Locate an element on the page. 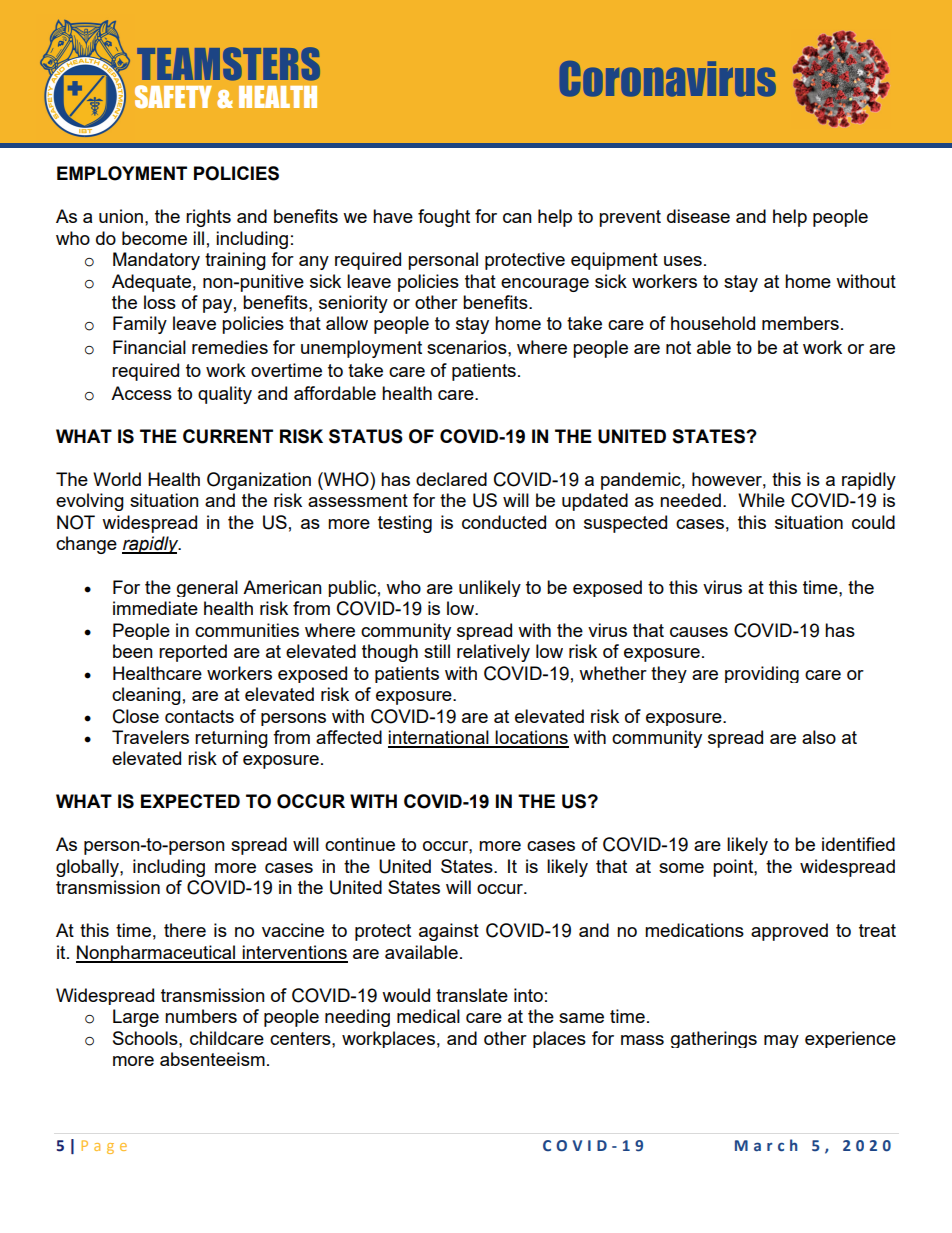 This page has height=1233, width=952. relatively is located at coordinates (493, 653).
